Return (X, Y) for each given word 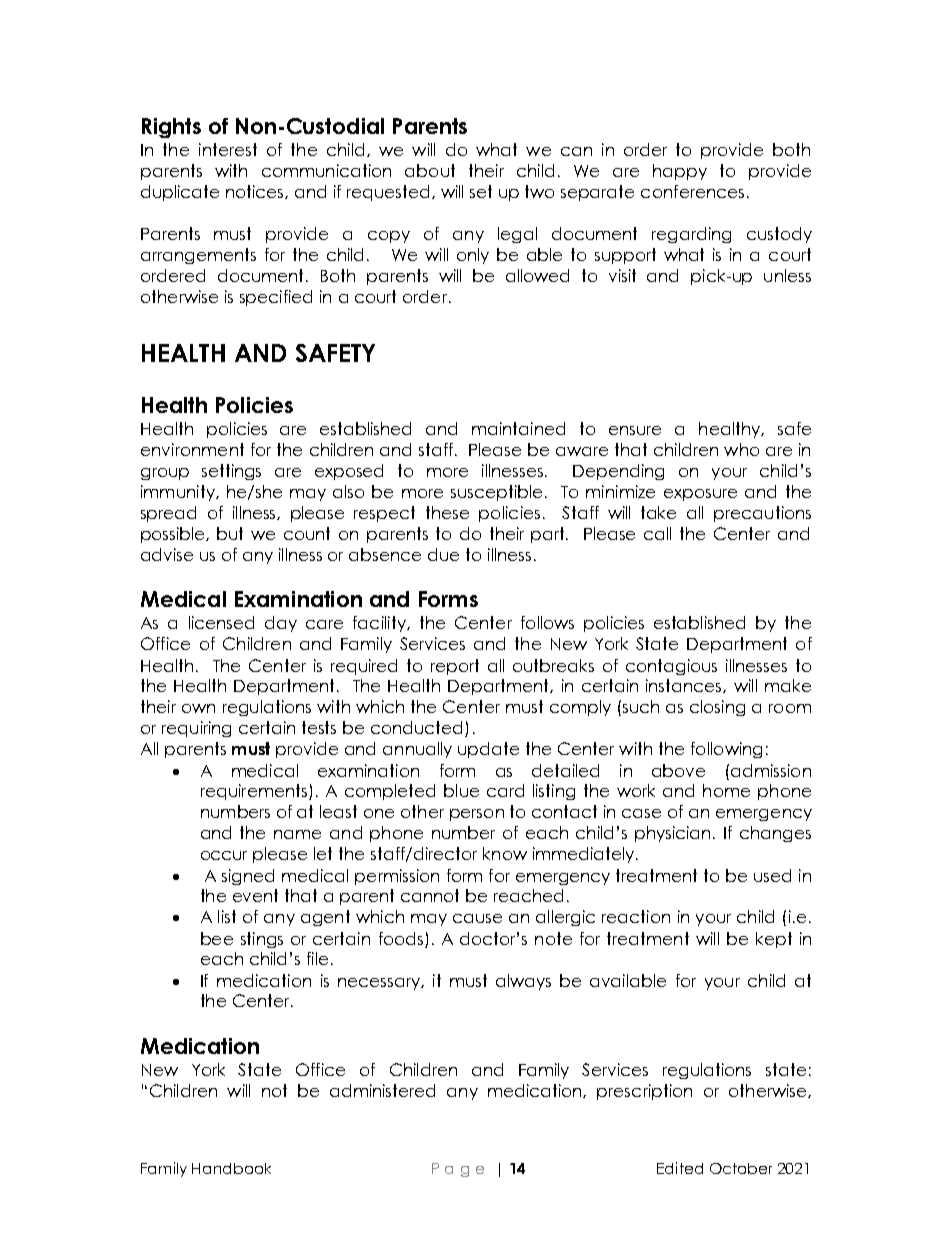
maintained (518, 428)
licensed (221, 622)
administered (382, 1090)
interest (228, 149)
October (741, 1168)
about (430, 170)
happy (680, 172)
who (741, 449)
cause (477, 918)
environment (192, 449)
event (255, 895)
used (772, 875)
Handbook (231, 1168)
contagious (671, 667)
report (455, 667)
